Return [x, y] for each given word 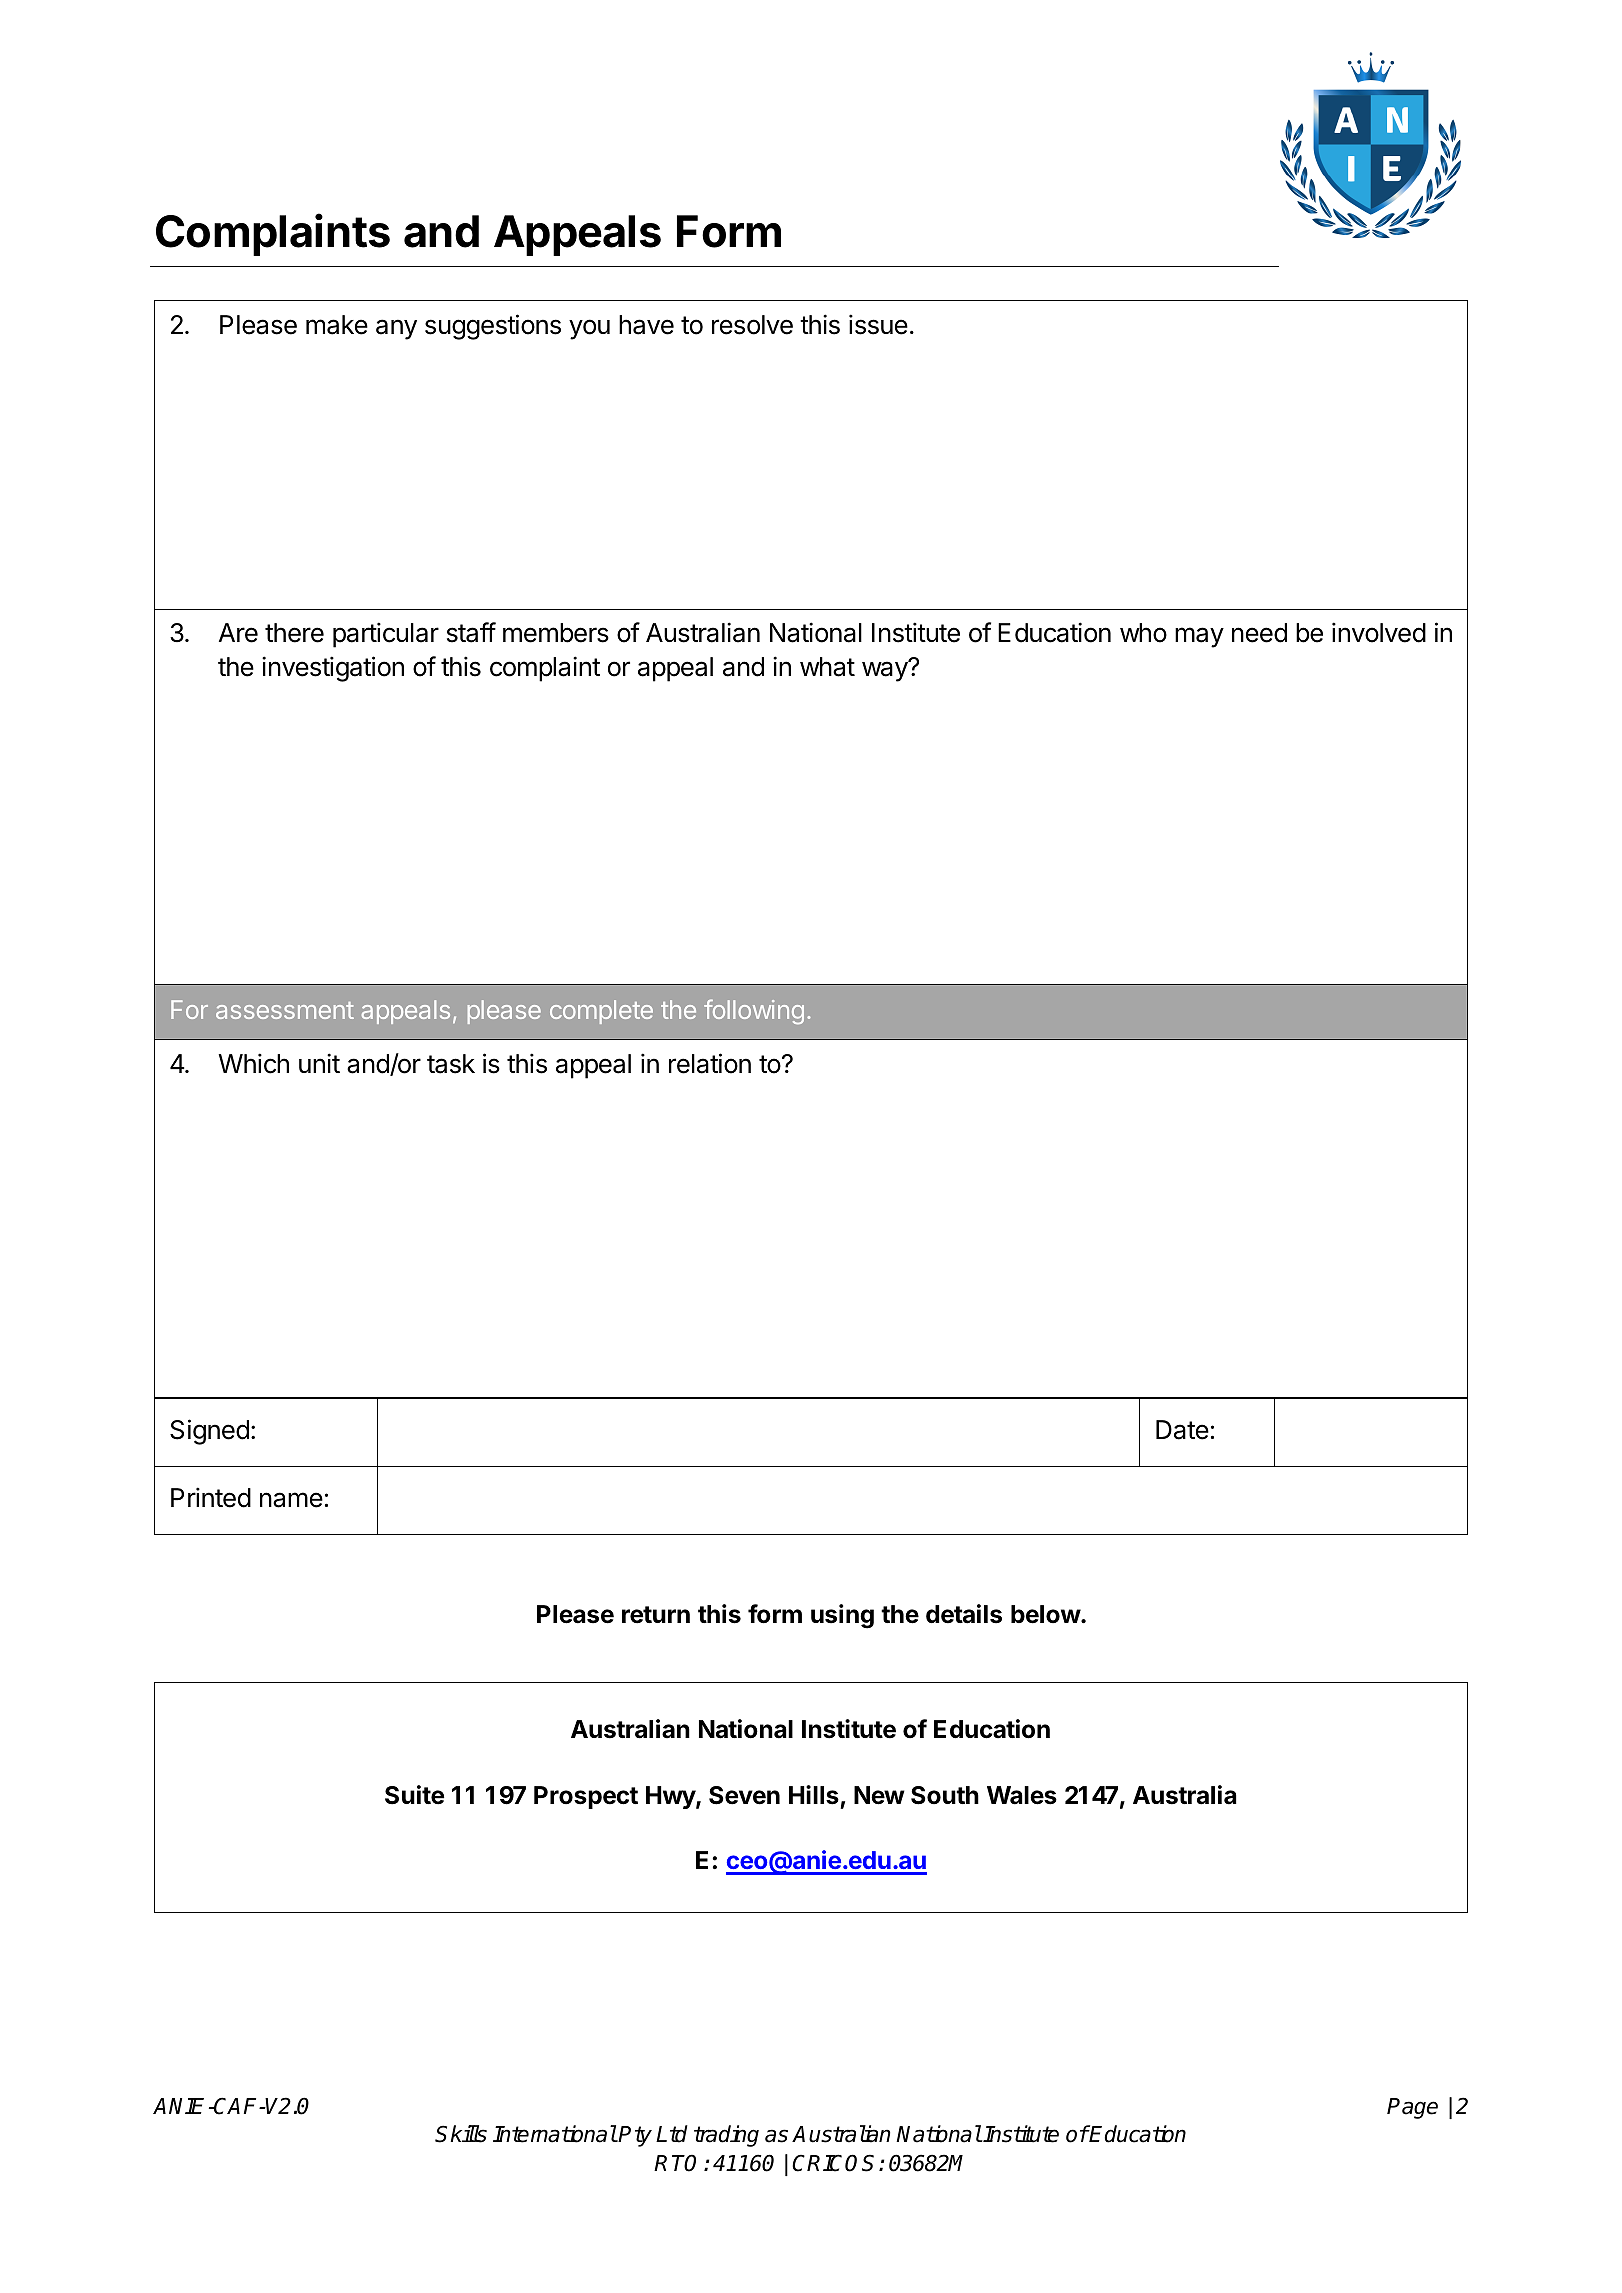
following [754, 1011]
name [291, 1500]
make [337, 325]
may [1199, 637]
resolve [752, 325]
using [842, 1616]
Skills [461, 2134]
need [1259, 633]
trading [726, 2136]
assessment [285, 1010]
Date [1182, 1430]
